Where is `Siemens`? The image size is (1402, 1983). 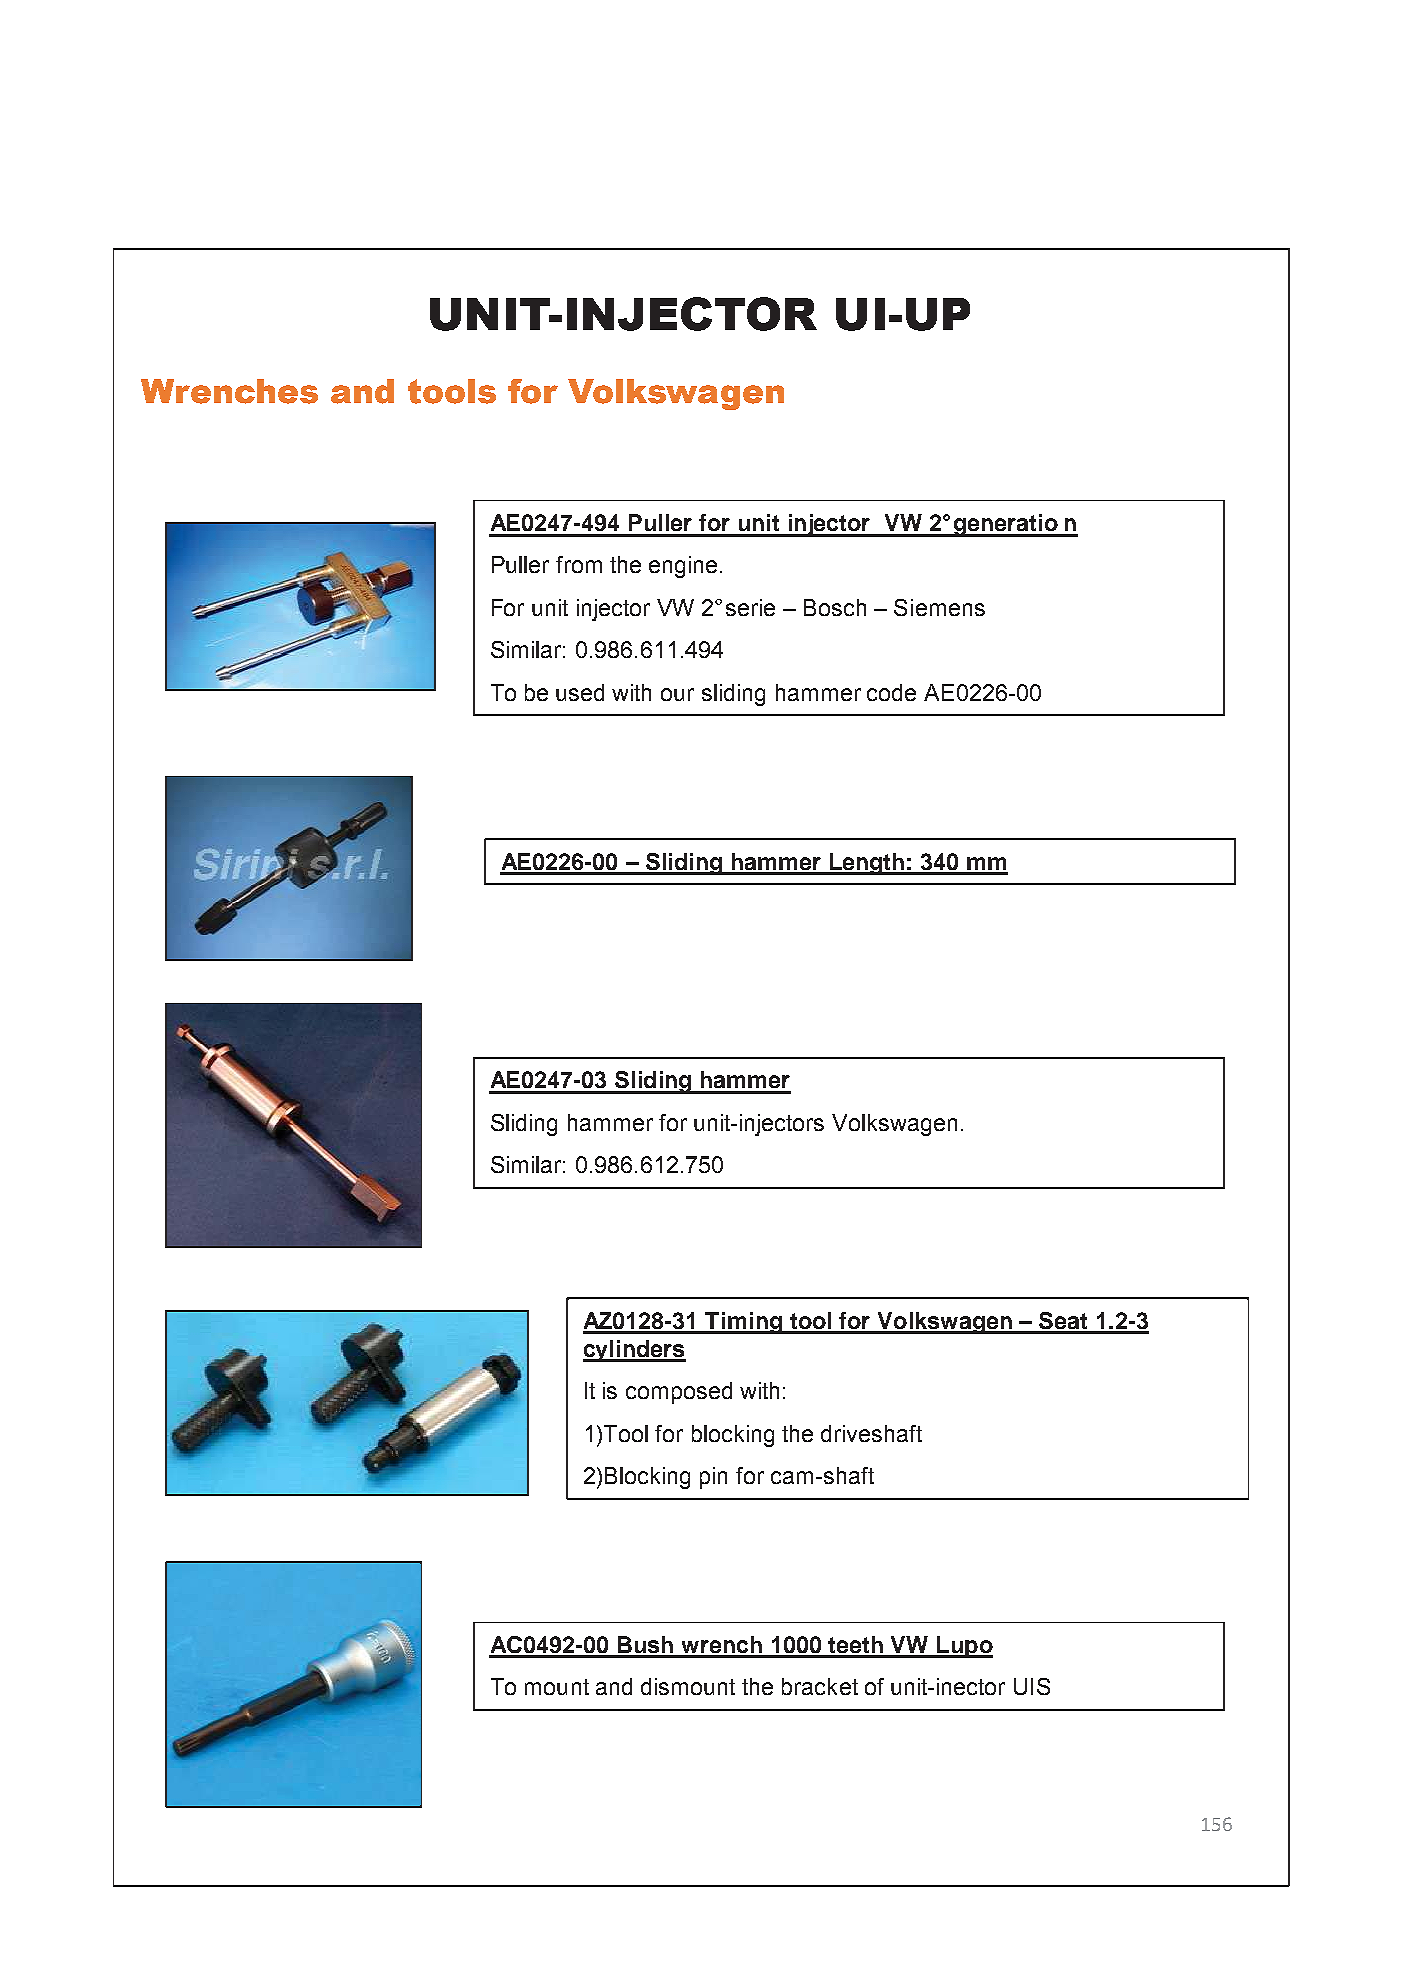
Siemens is located at coordinates (939, 607).
